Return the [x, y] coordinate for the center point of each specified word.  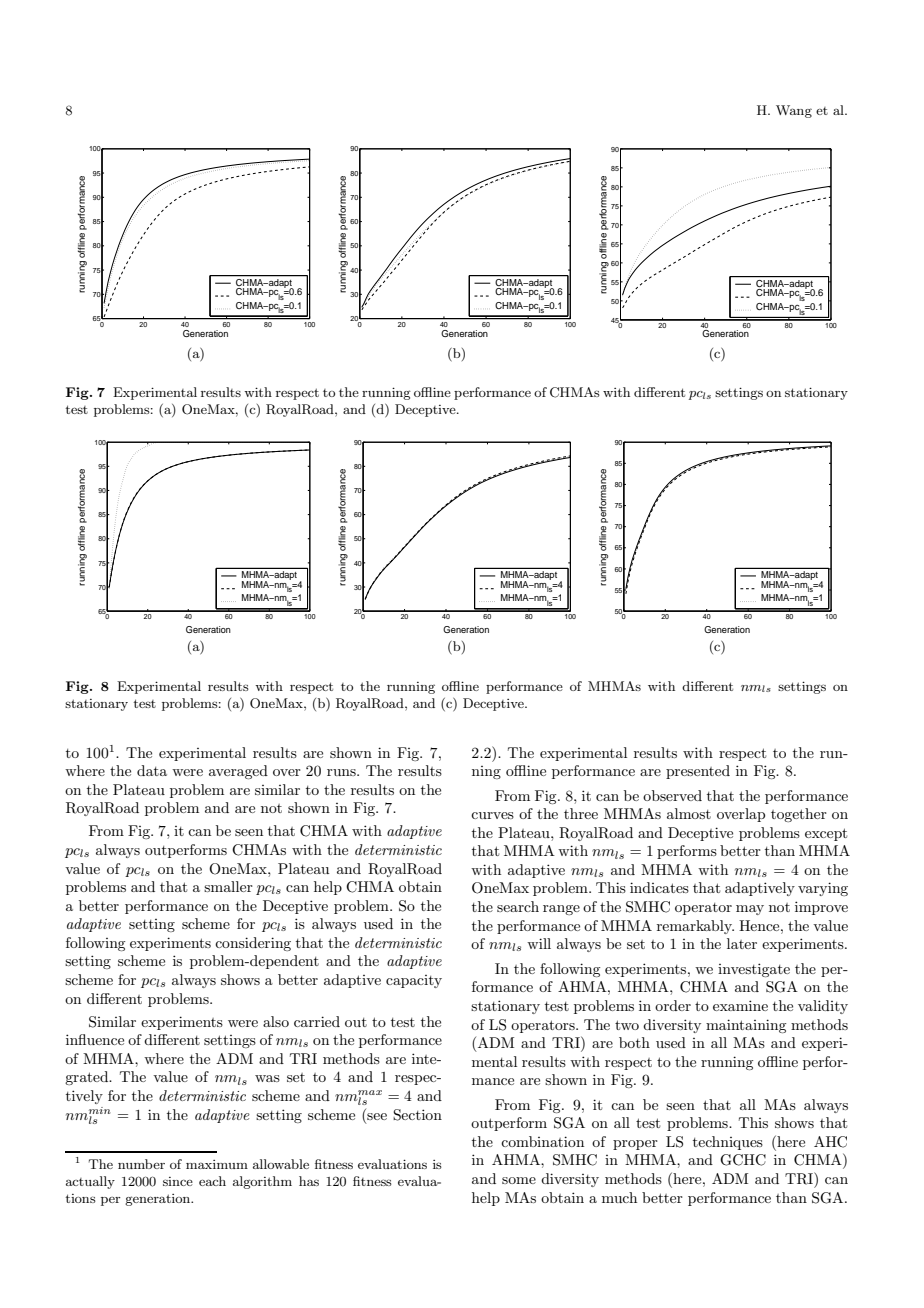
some [519, 1180]
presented [698, 772]
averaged [238, 772]
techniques [728, 1143]
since [178, 1181]
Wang [794, 111]
